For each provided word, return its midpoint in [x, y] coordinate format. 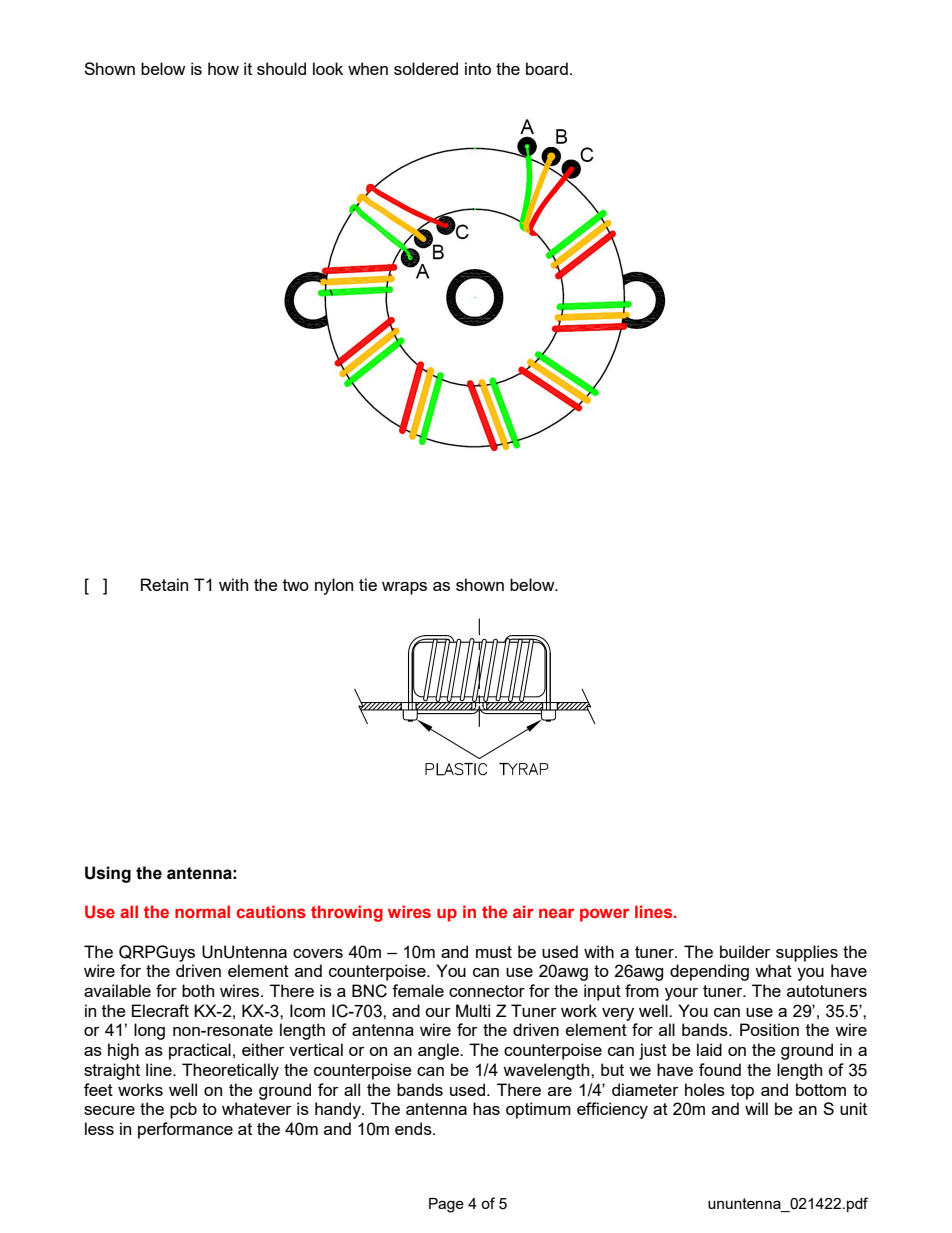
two [296, 585]
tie [368, 584]
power [604, 915]
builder [745, 951]
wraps [404, 588]
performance [185, 1130]
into [478, 68]
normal [202, 911]
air [523, 911]
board [547, 68]
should [281, 68]
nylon [334, 586]
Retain [164, 584]
